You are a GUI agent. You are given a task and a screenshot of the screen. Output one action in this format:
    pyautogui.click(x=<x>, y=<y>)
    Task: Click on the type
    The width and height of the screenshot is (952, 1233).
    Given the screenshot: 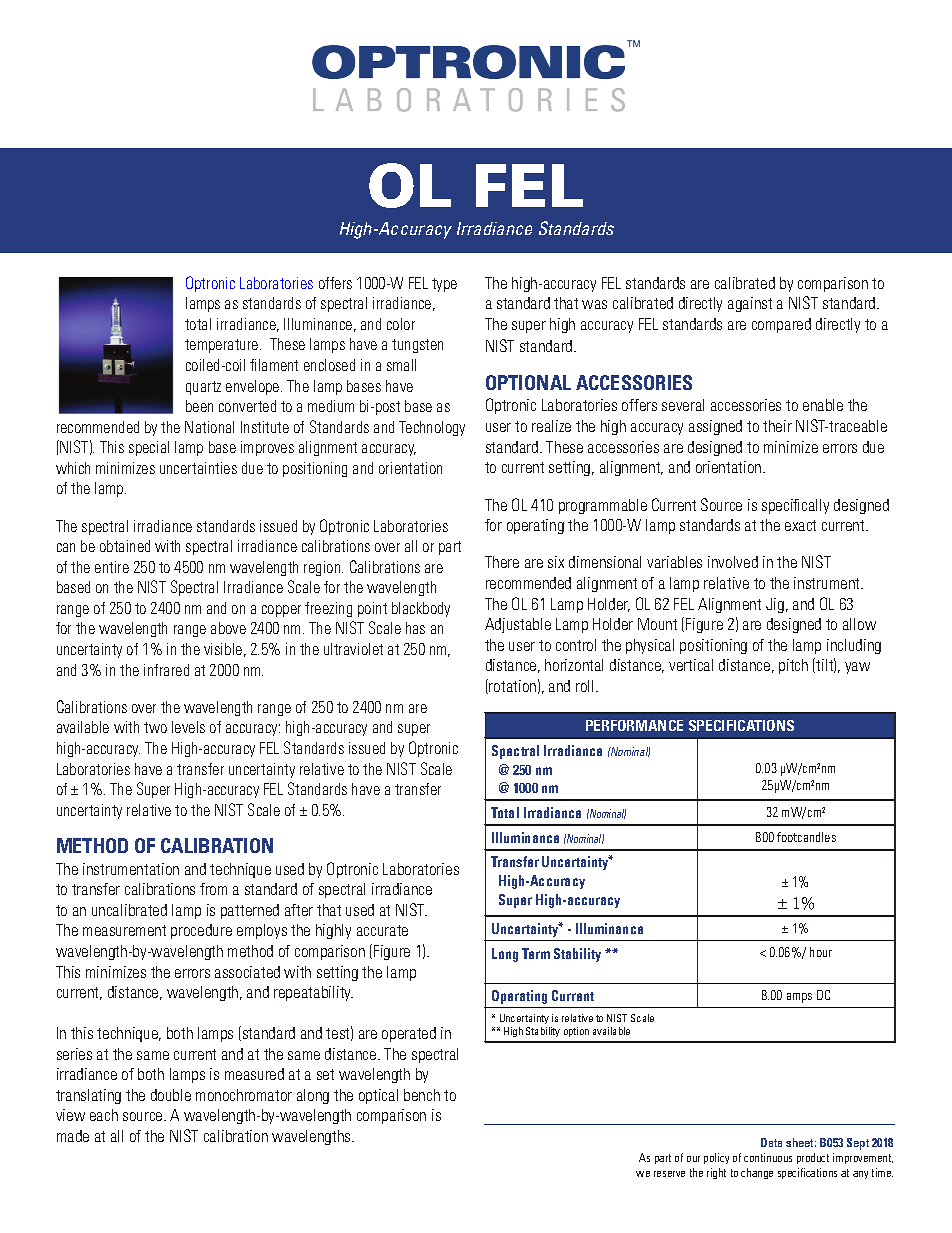 What is the action you would take?
    pyautogui.click(x=444, y=285)
